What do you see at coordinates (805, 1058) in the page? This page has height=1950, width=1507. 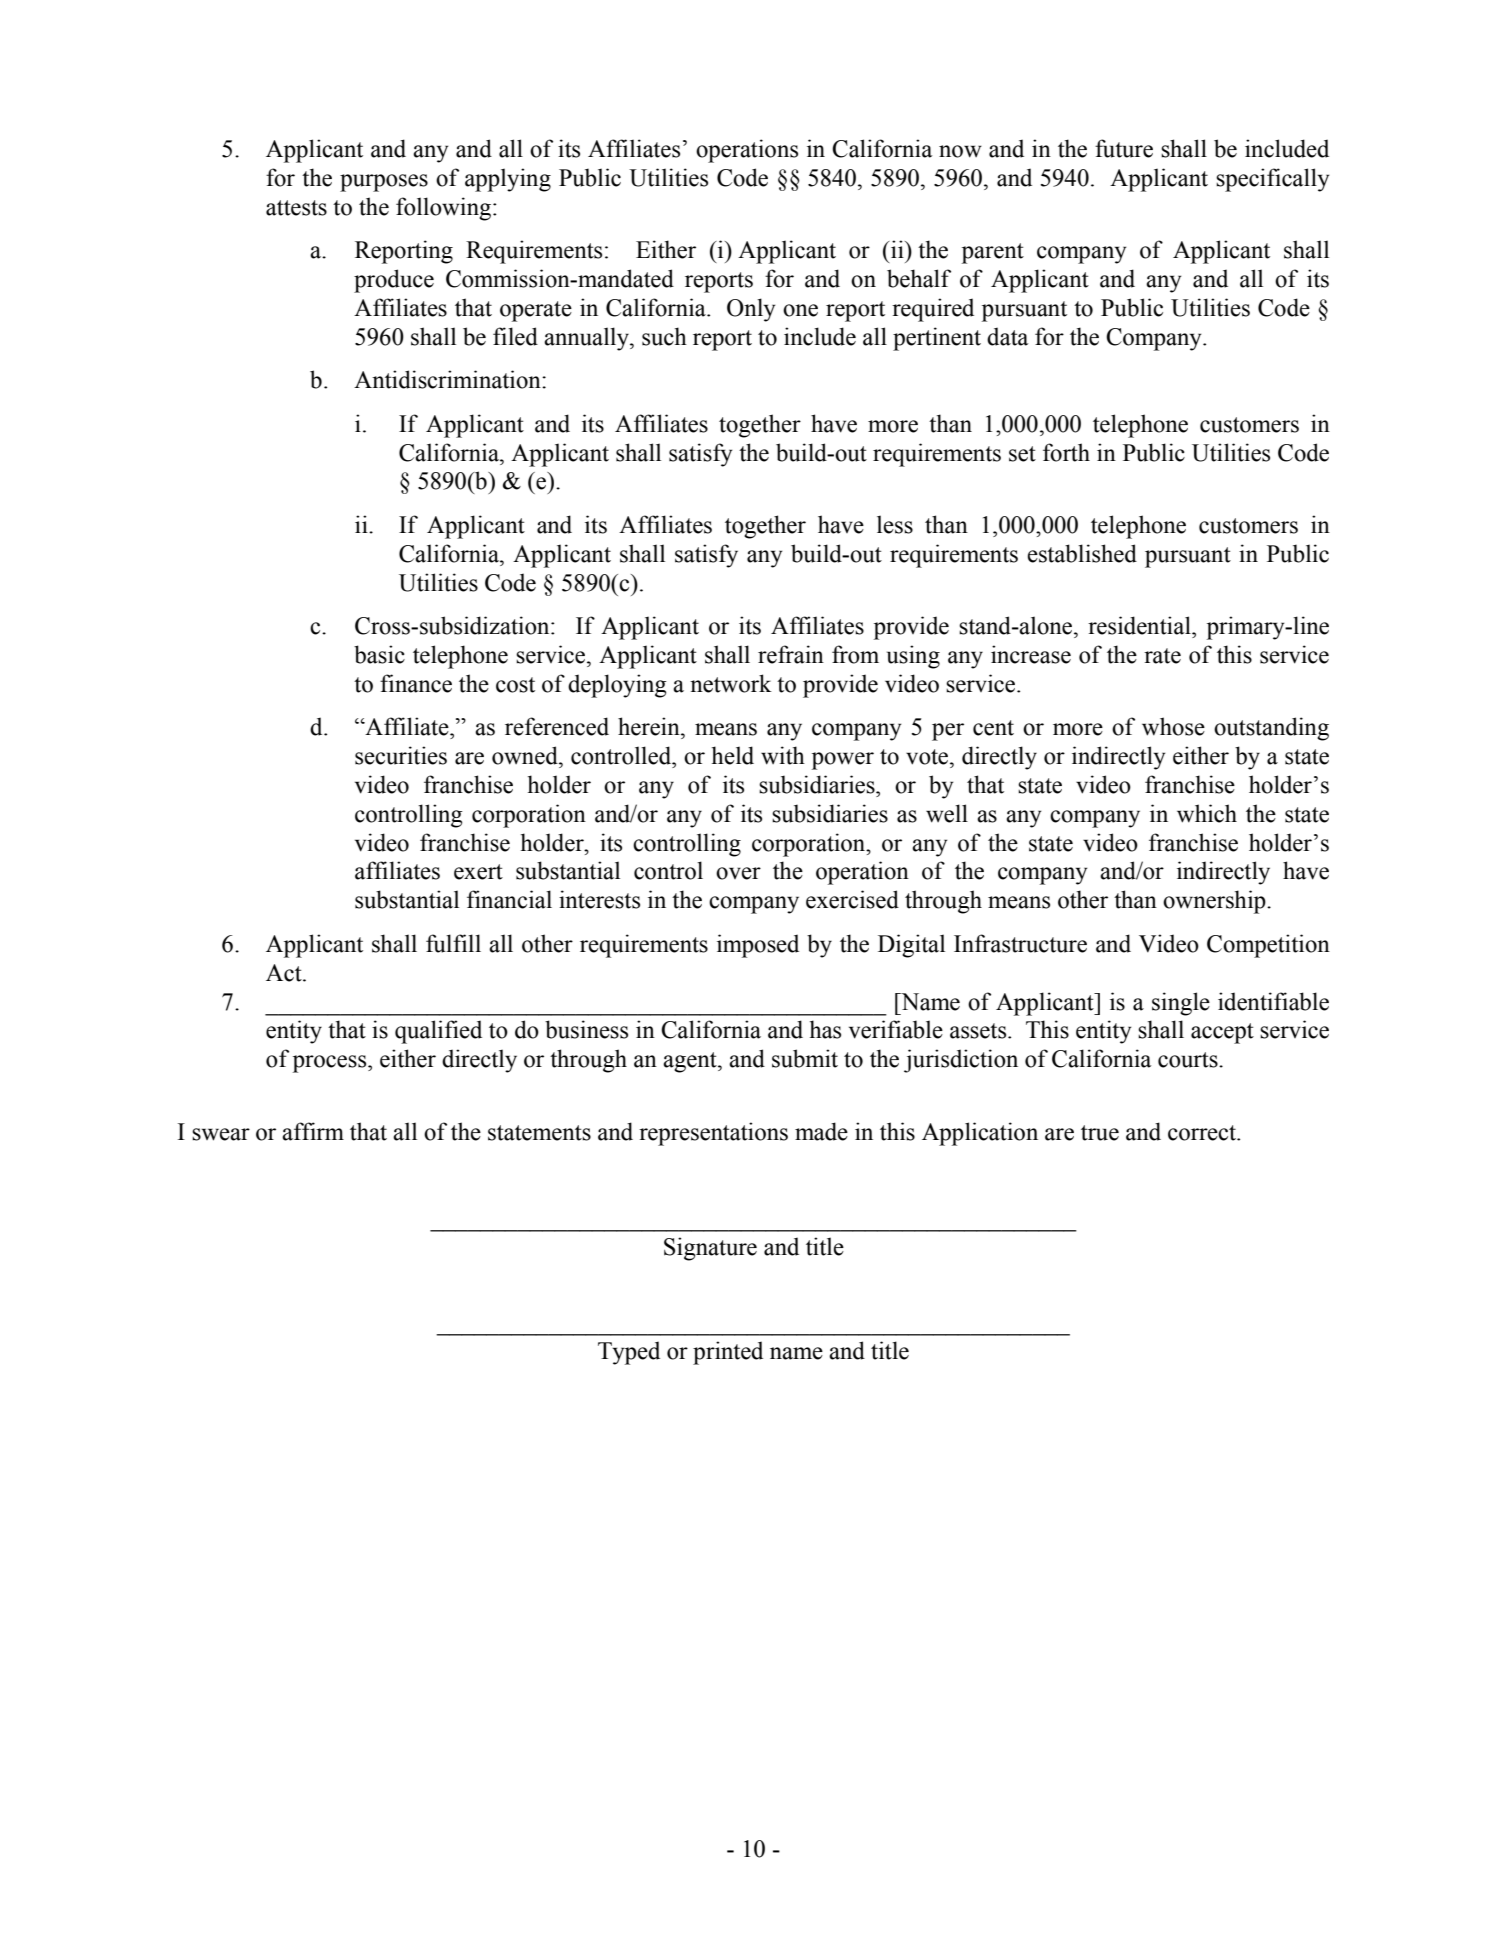 I see `submit` at bounding box center [805, 1058].
